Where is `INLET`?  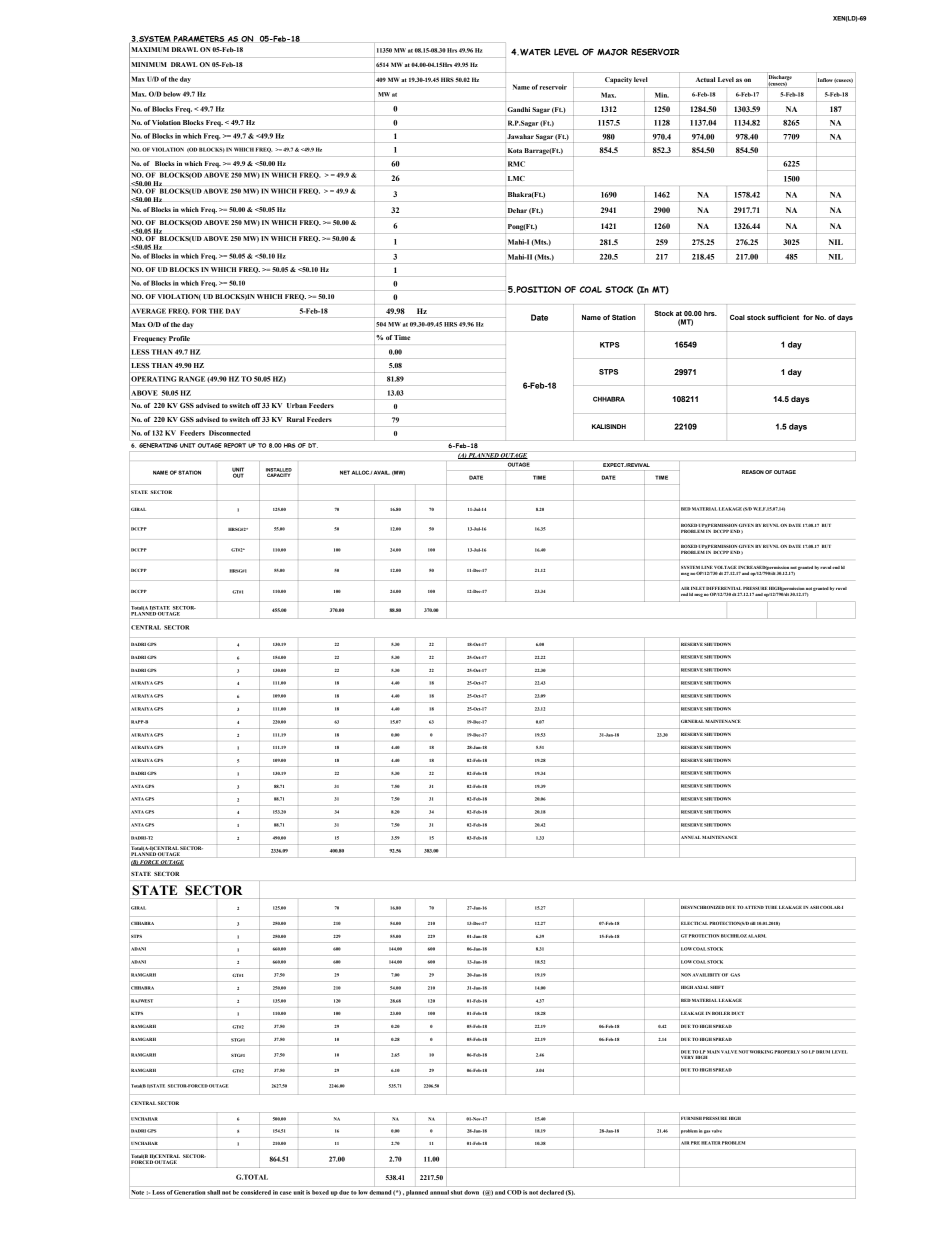
INLET is located at coordinates (698, 588).
